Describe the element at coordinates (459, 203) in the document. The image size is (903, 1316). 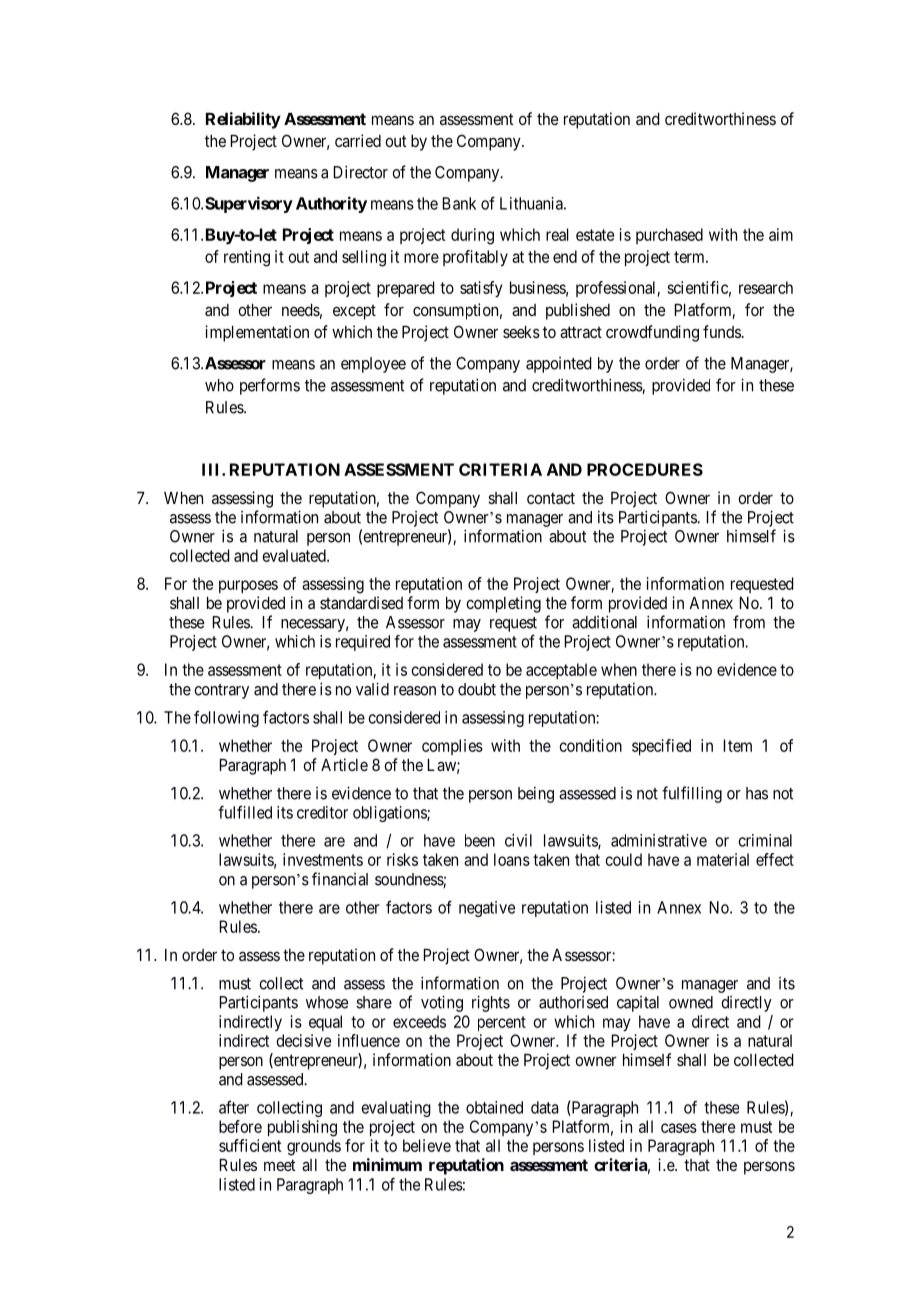
I see `Bank` at that location.
